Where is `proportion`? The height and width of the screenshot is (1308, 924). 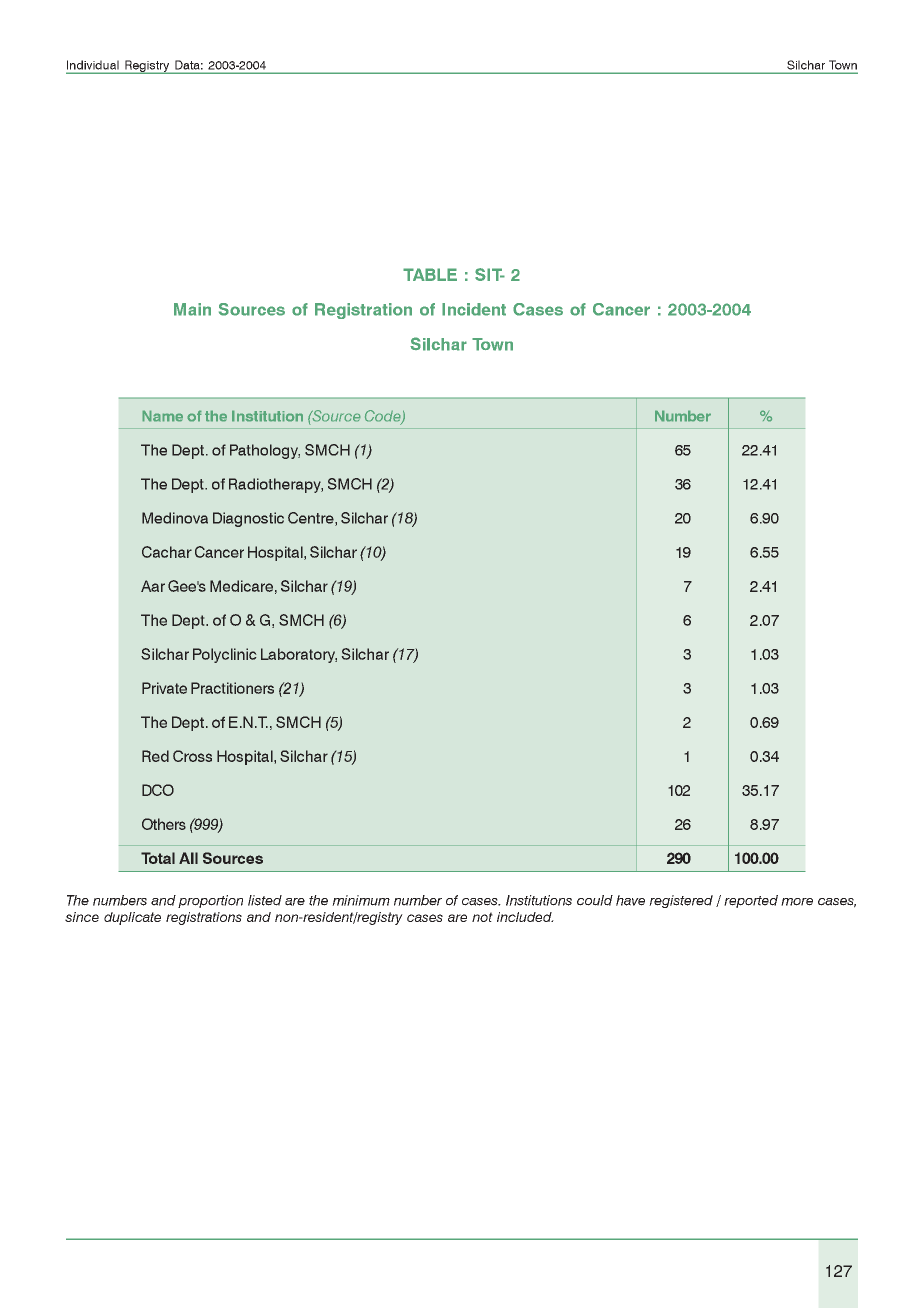
proportion is located at coordinates (210, 901).
